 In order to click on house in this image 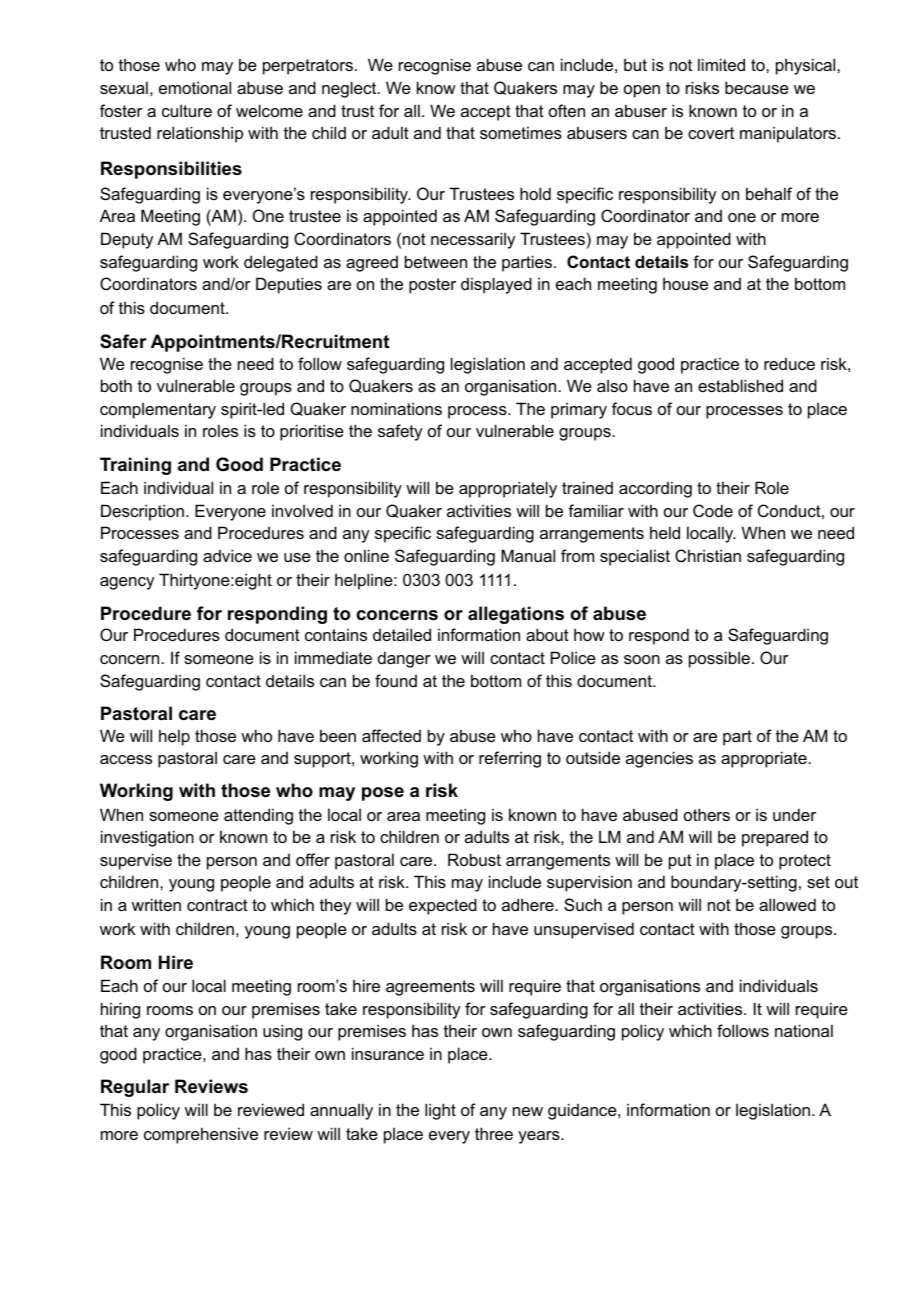, I will do `click(685, 283)`.
